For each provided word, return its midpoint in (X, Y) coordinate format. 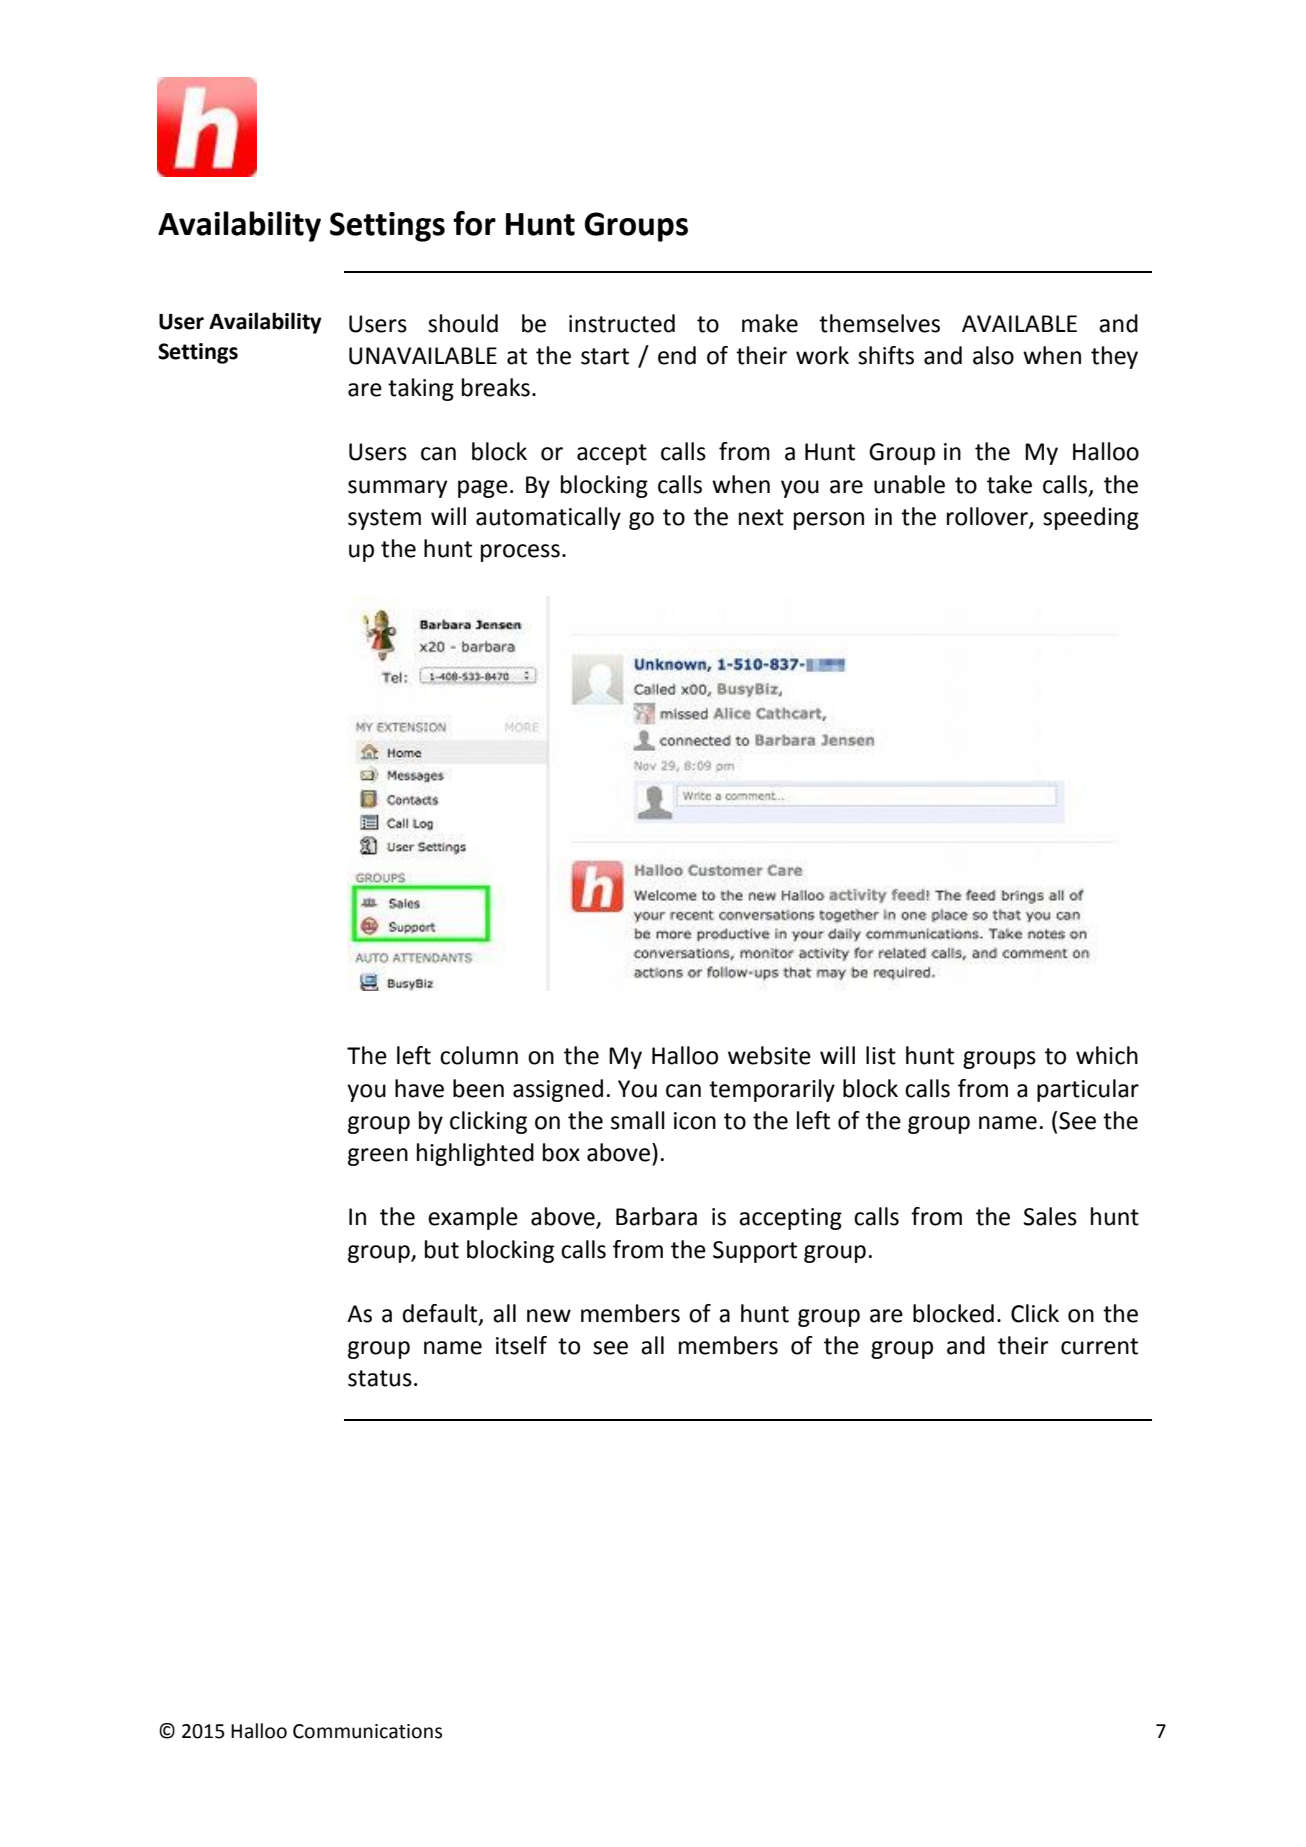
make (770, 323)
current (1099, 1346)
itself (521, 1345)
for (474, 223)
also (993, 355)
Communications (367, 1731)
